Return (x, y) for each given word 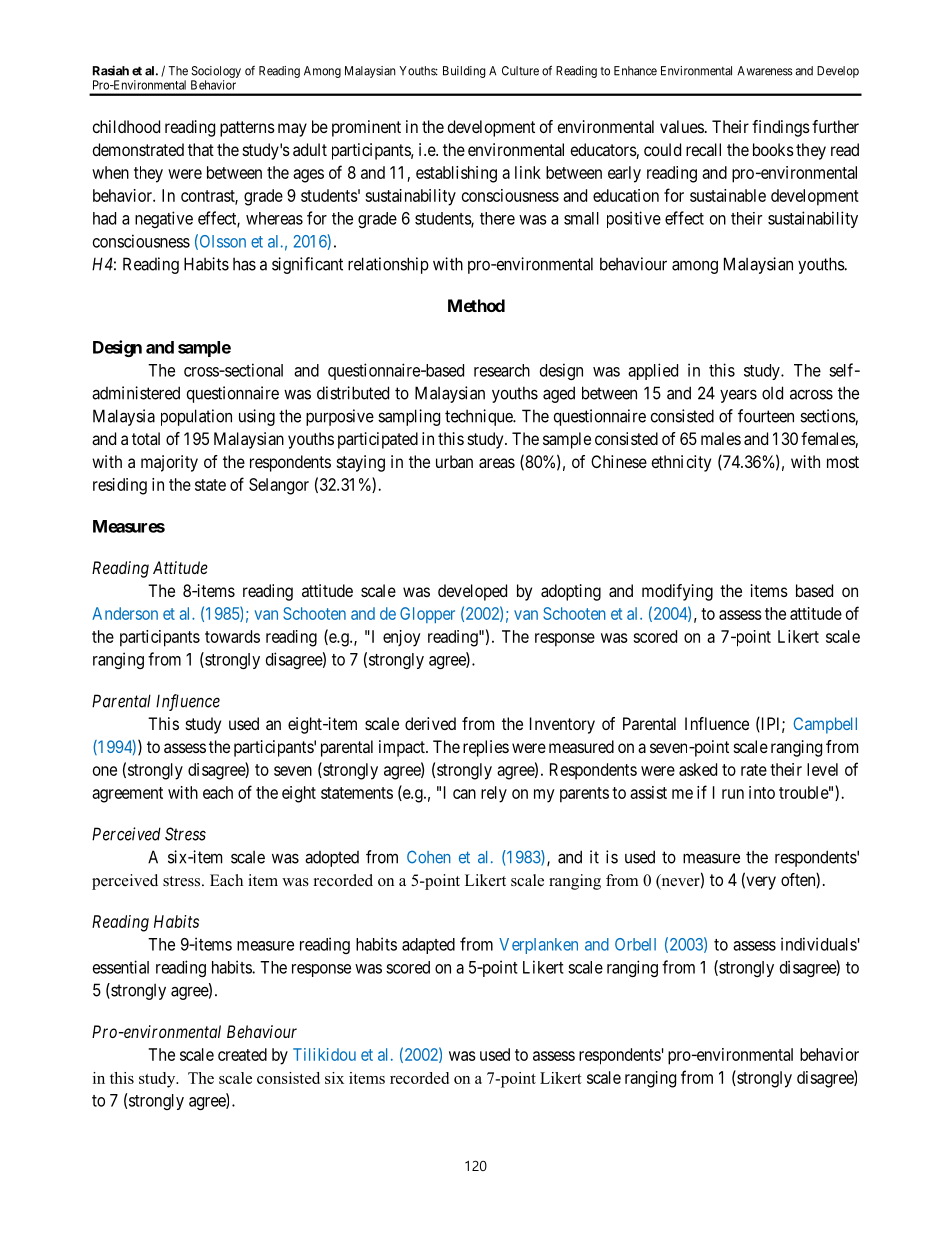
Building (464, 72)
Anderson (125, 613)
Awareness (765, 71)
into (762, 792)
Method (476, 305)
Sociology (216, 72)
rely (494, 794)
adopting (571, 592)
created (242, 1054)
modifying (677, 592)
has (244, 264)
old (772, 393)
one (105, 771)
